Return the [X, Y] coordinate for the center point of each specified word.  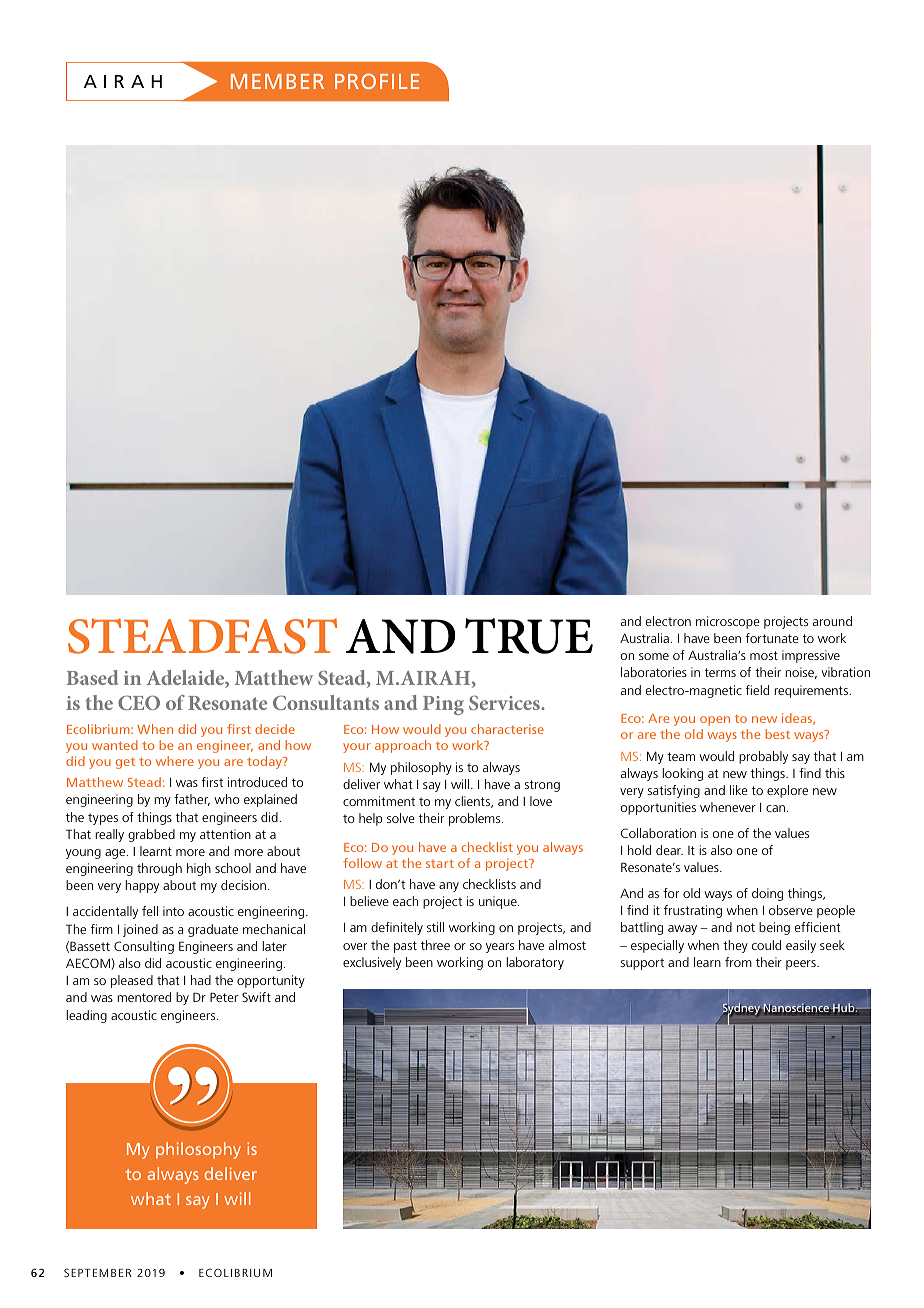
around [832, 621]
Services [505, 702]
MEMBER [277, 81]
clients [474, 802]
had [201, 980]
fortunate [772, 638]
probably [763, 757]
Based [92, 677]
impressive [811, 656]
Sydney [741, 1010]
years [500, 948]
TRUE [529, 636]
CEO [139, 702]
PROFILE [377, 81]
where [175, 761]
